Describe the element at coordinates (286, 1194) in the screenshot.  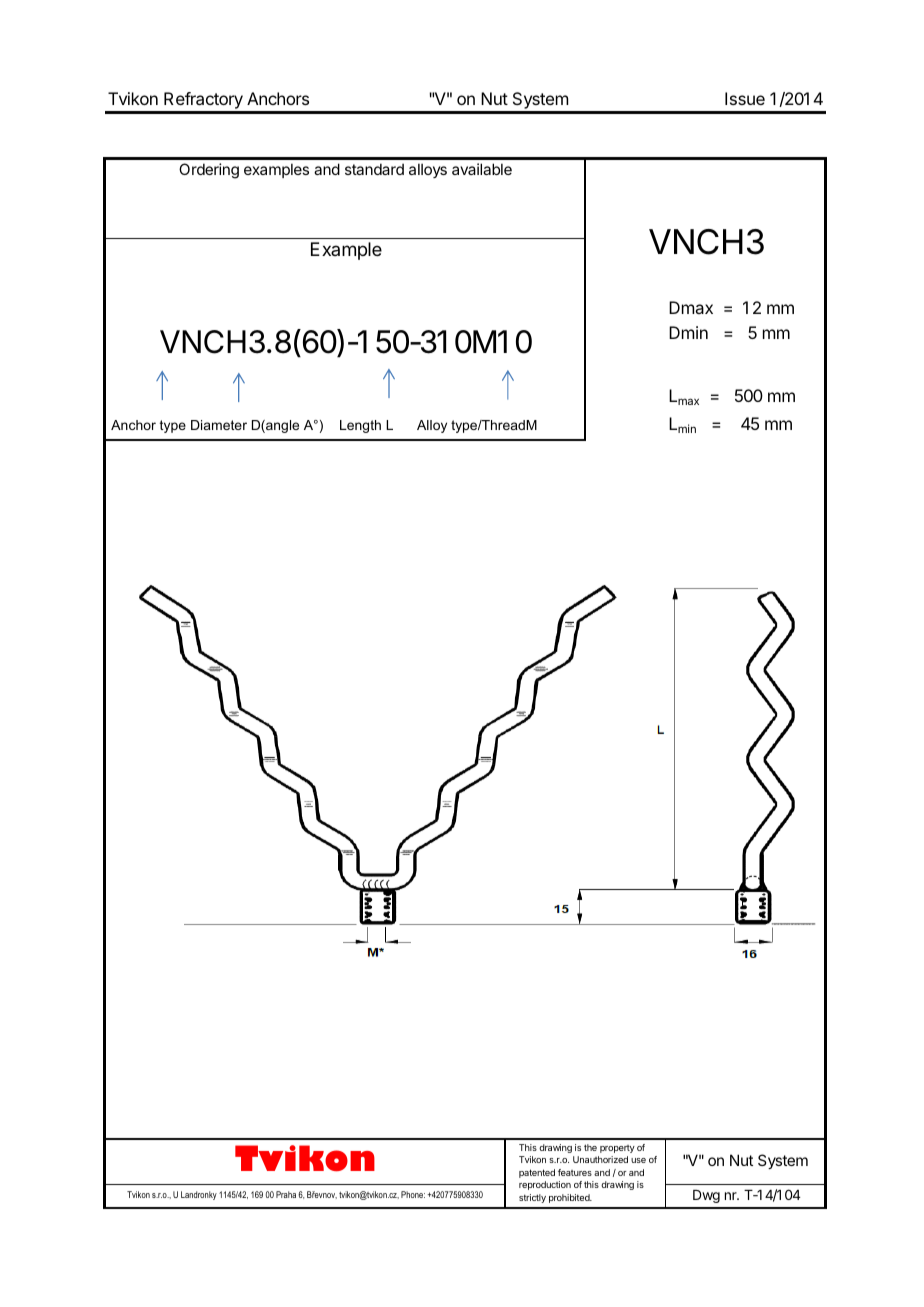
I see `Praha` at that location.
